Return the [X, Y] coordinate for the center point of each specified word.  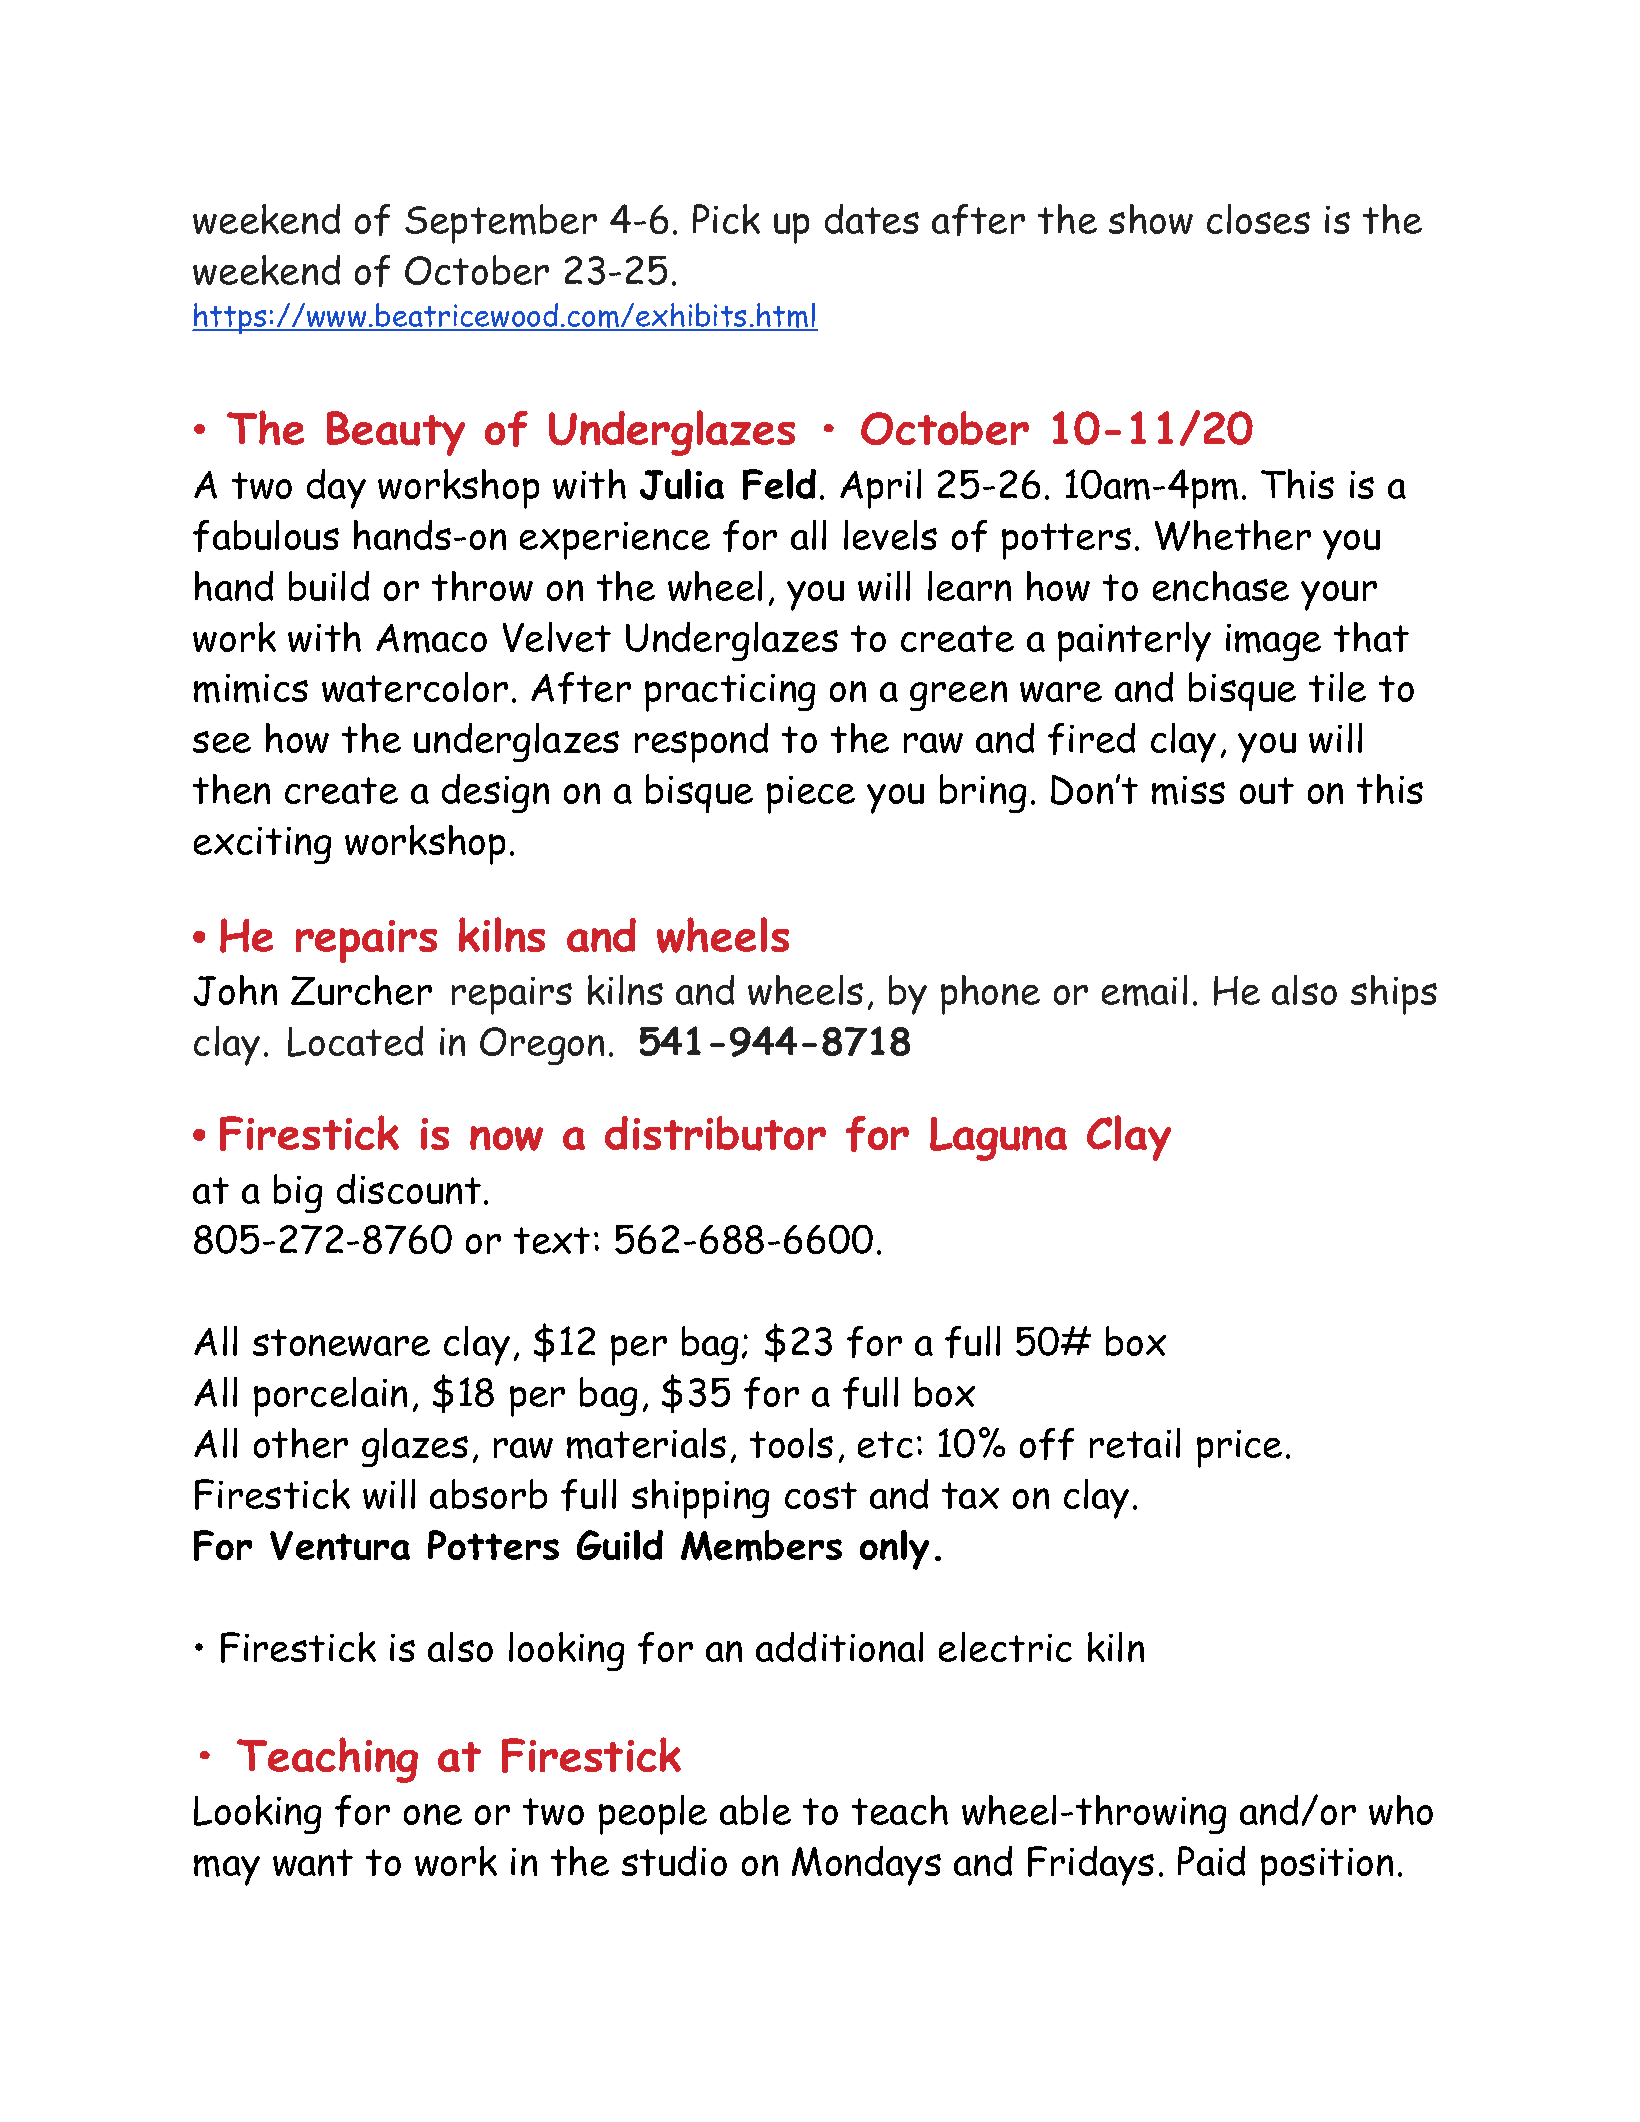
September [501, 224]
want [313, 1862]
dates [872, 219]
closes [1258, 219]
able [755, 1810]
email [1144, 990]
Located [355, 1041]
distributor [715, 1133]
